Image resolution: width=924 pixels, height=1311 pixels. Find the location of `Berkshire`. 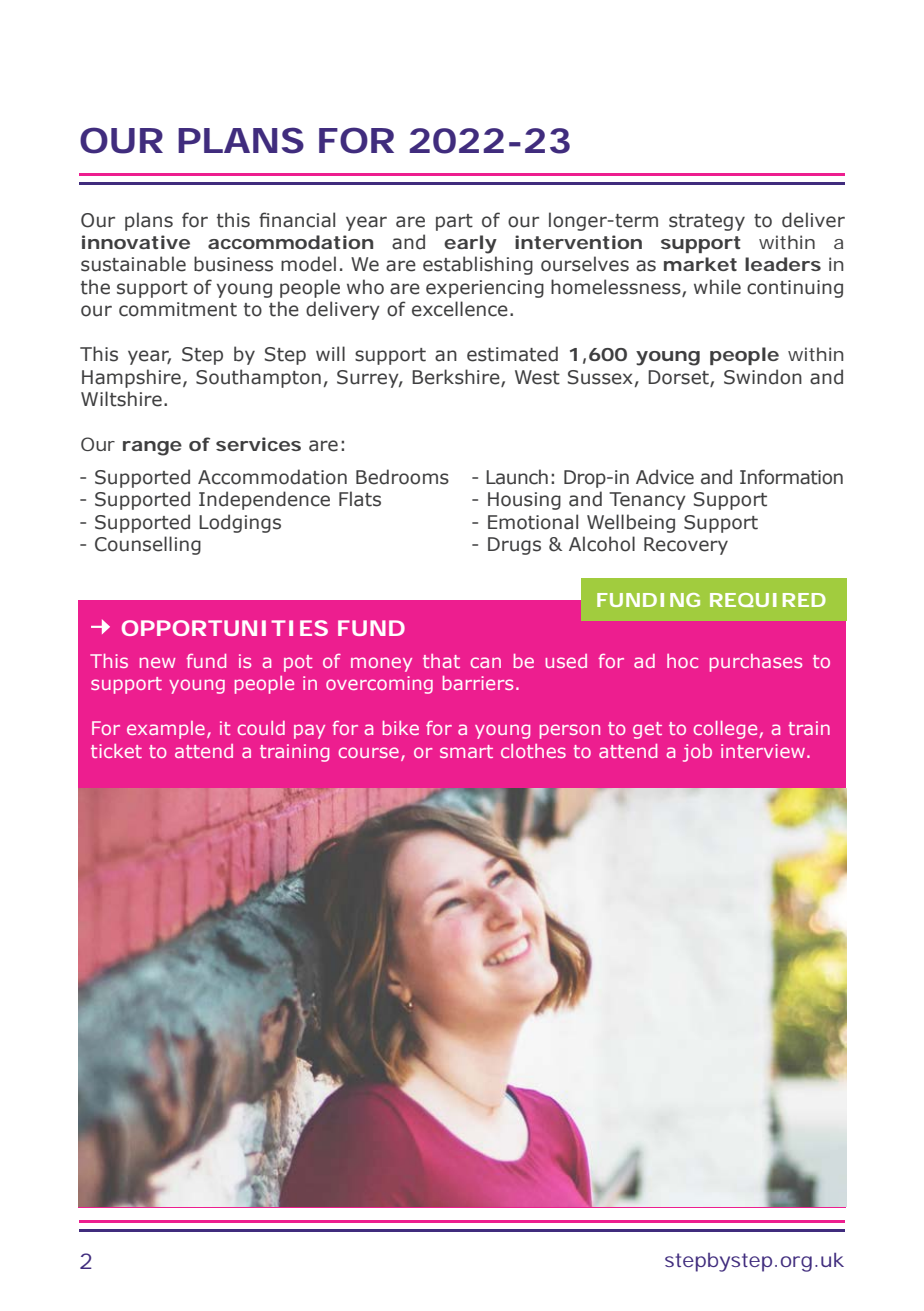

Berkshire is located at coordinates (457, 378).
